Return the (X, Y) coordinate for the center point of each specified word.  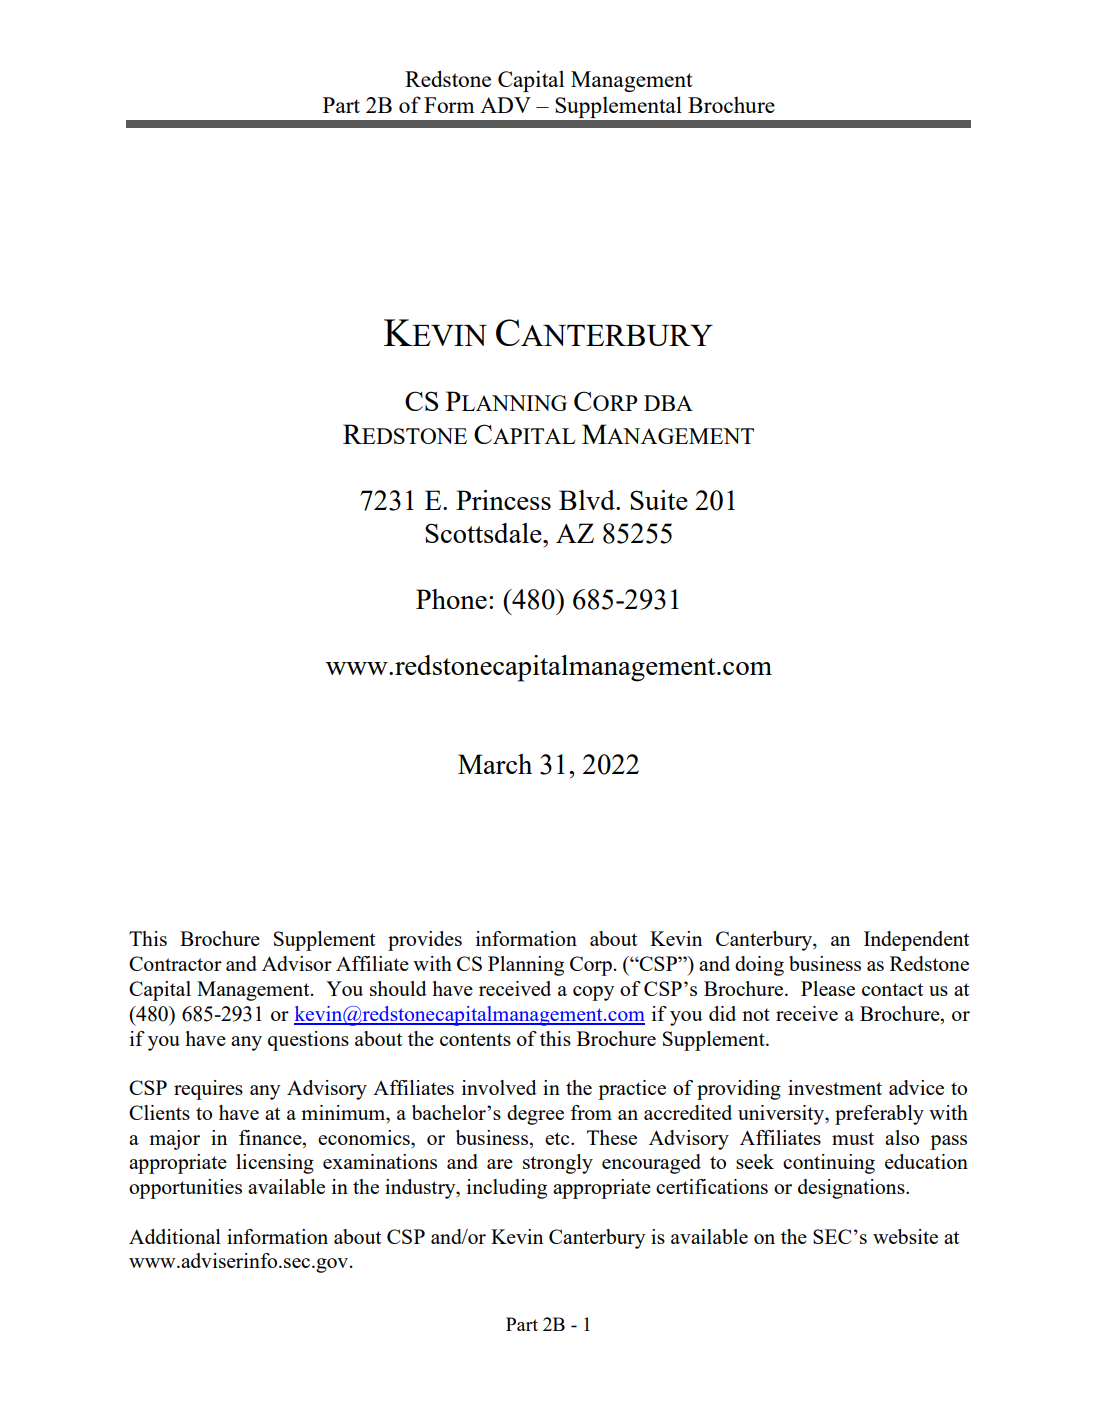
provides (425, 941)
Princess (503, 500)
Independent (916, 941)
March (495, 764)
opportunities (185, 1189)
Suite (659, 500)
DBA (668, 403)
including (507, 1189)
